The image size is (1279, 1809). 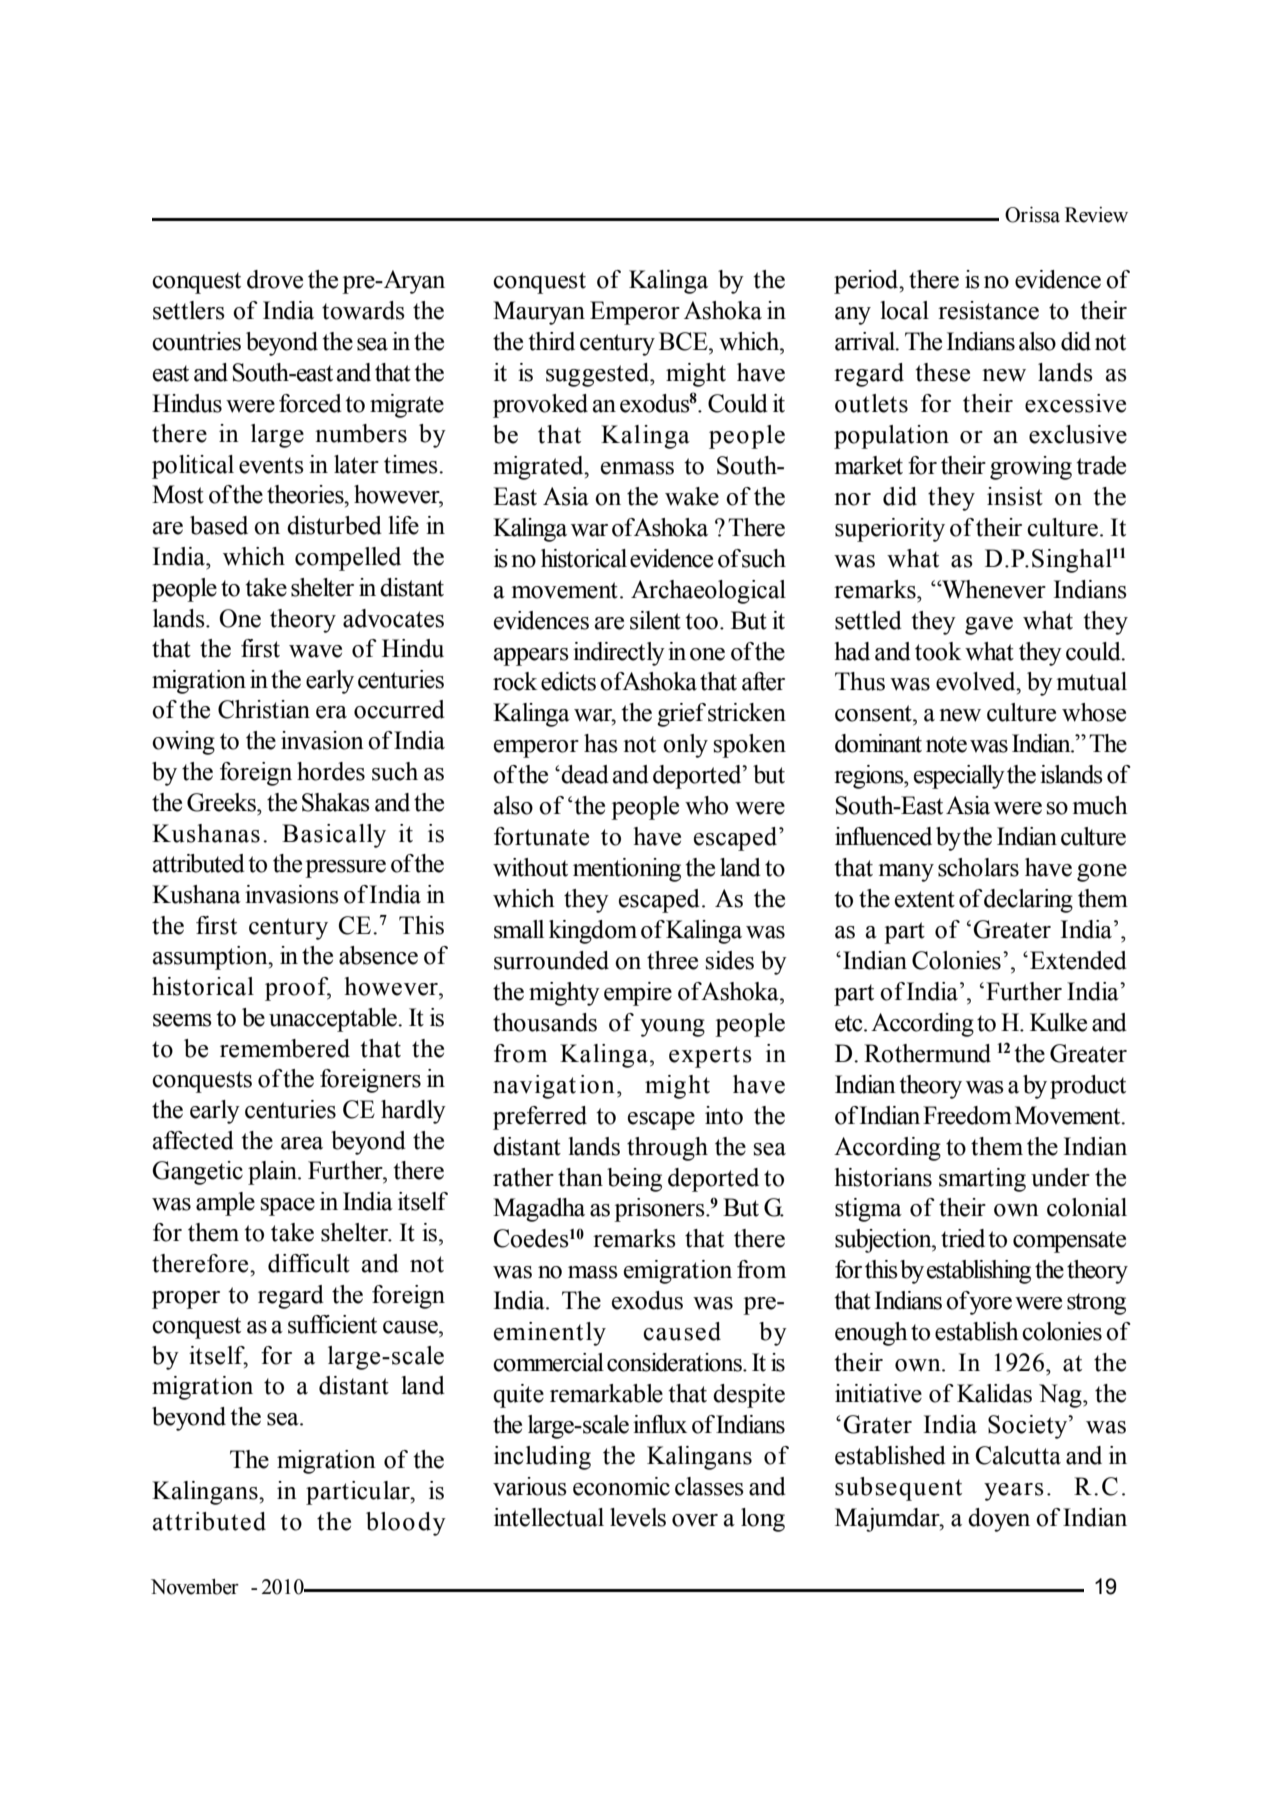 What do you see at coordinates (667, 1149) in the screenshot?
I see `through` at bounding box center [667, 1149].
